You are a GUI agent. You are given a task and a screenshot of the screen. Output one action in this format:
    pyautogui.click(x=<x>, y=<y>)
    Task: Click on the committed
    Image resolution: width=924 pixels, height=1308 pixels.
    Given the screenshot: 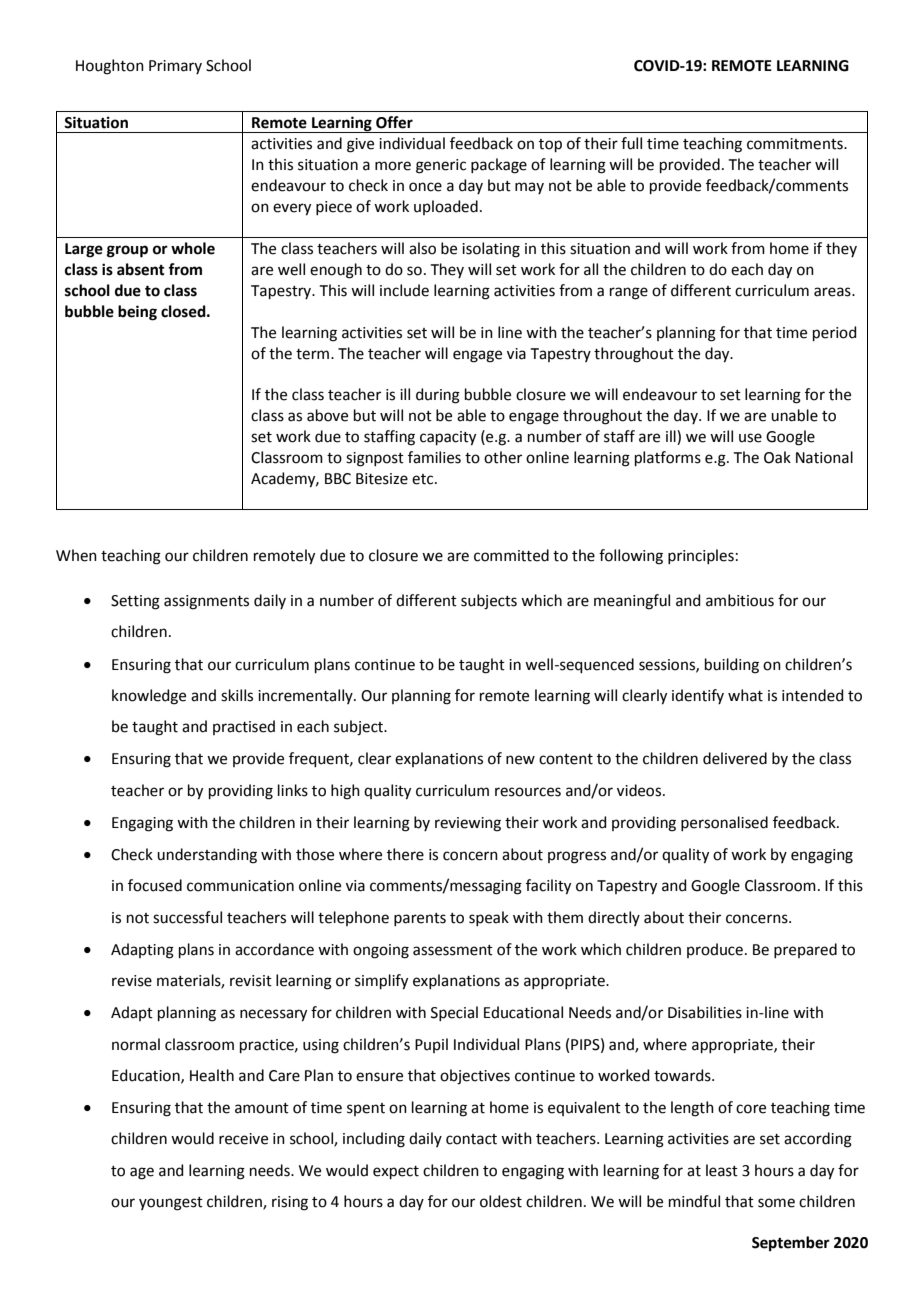 What is the action you would take?
    pyautogui.click(x=511, y=555)
